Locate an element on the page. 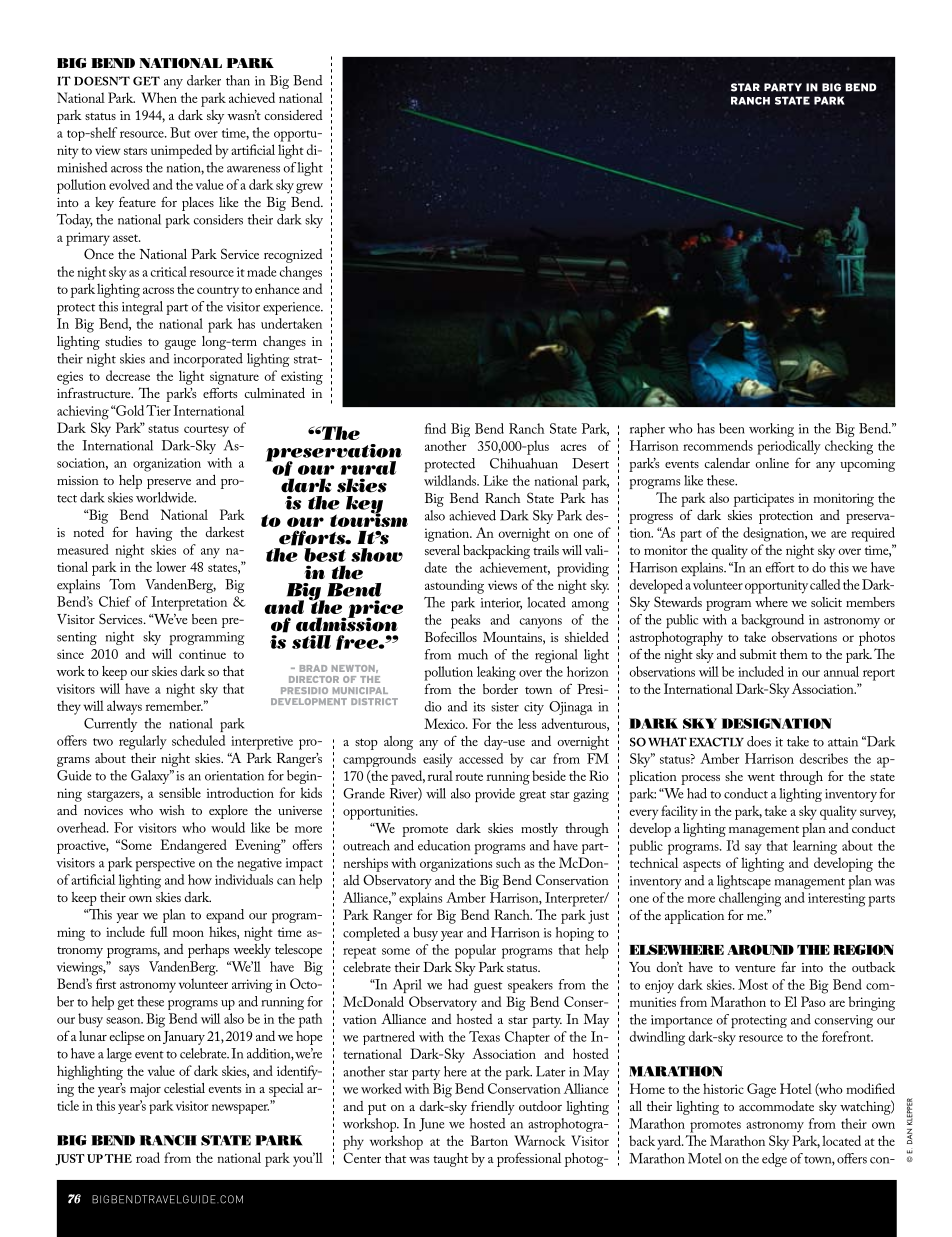  grew is located at coordinates (309, 188).
